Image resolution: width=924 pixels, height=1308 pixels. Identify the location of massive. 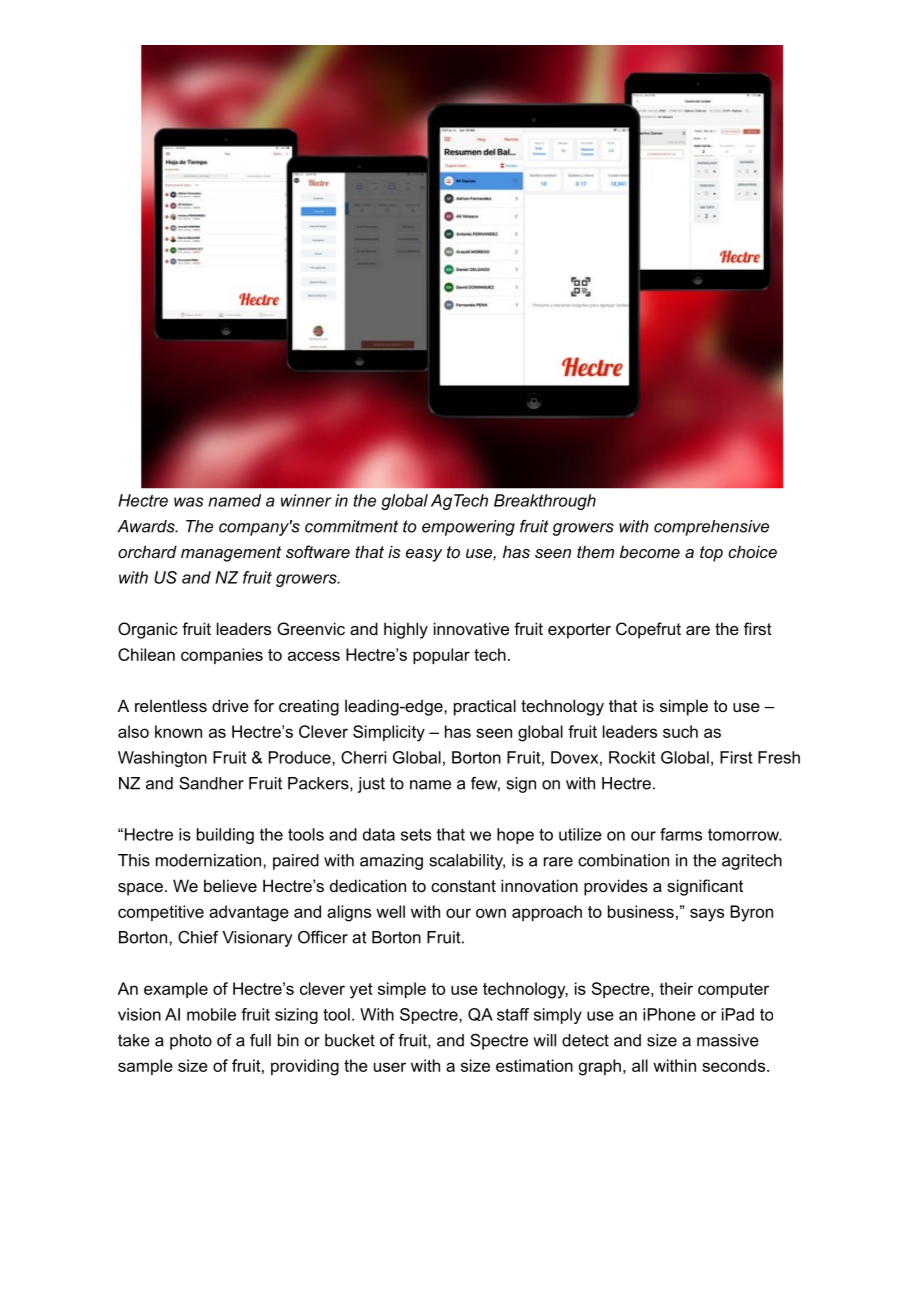
(728, 1040).
